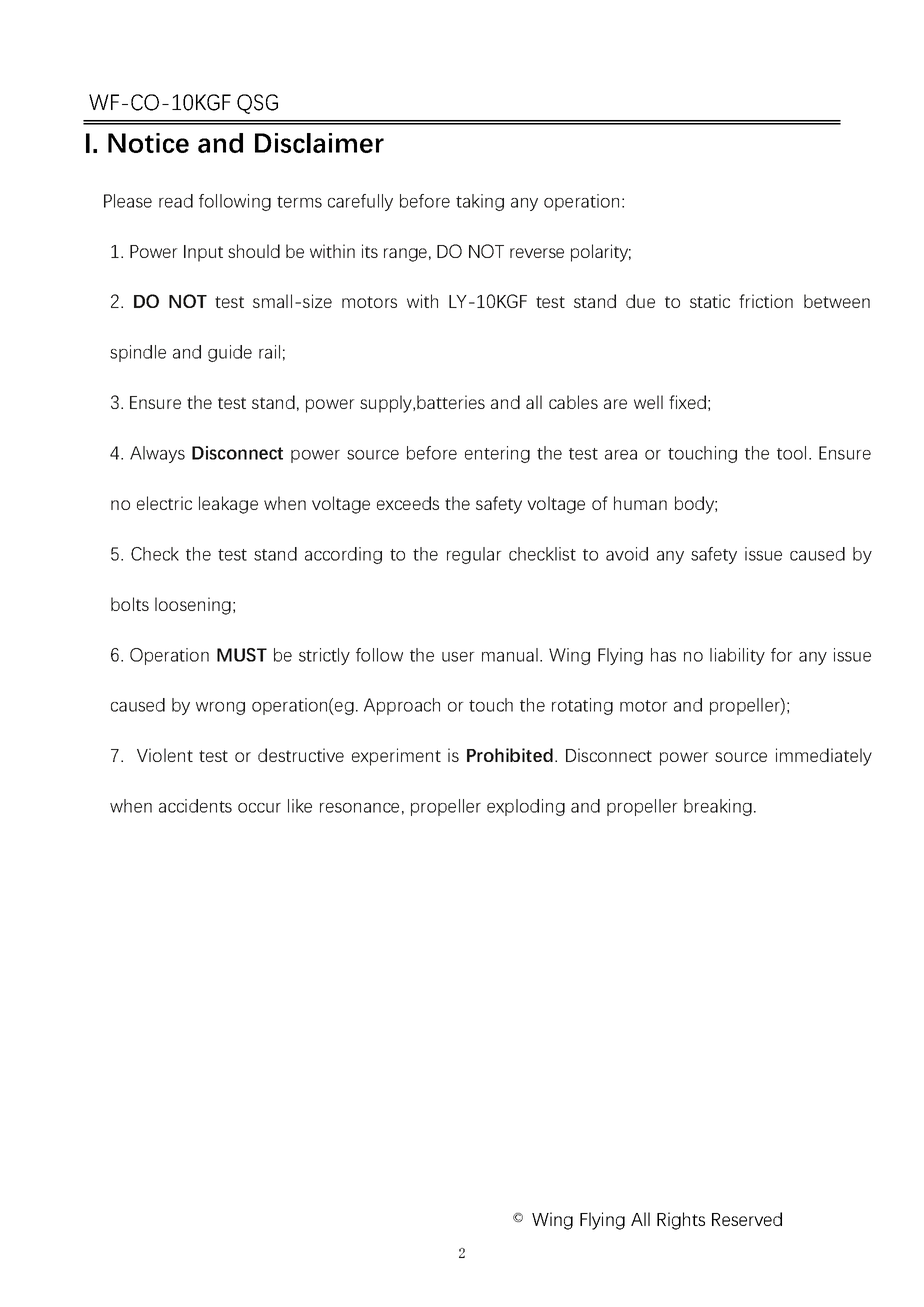 The width and height of the document is (924, 1307). I want to click on friction, so click(766, 301).
